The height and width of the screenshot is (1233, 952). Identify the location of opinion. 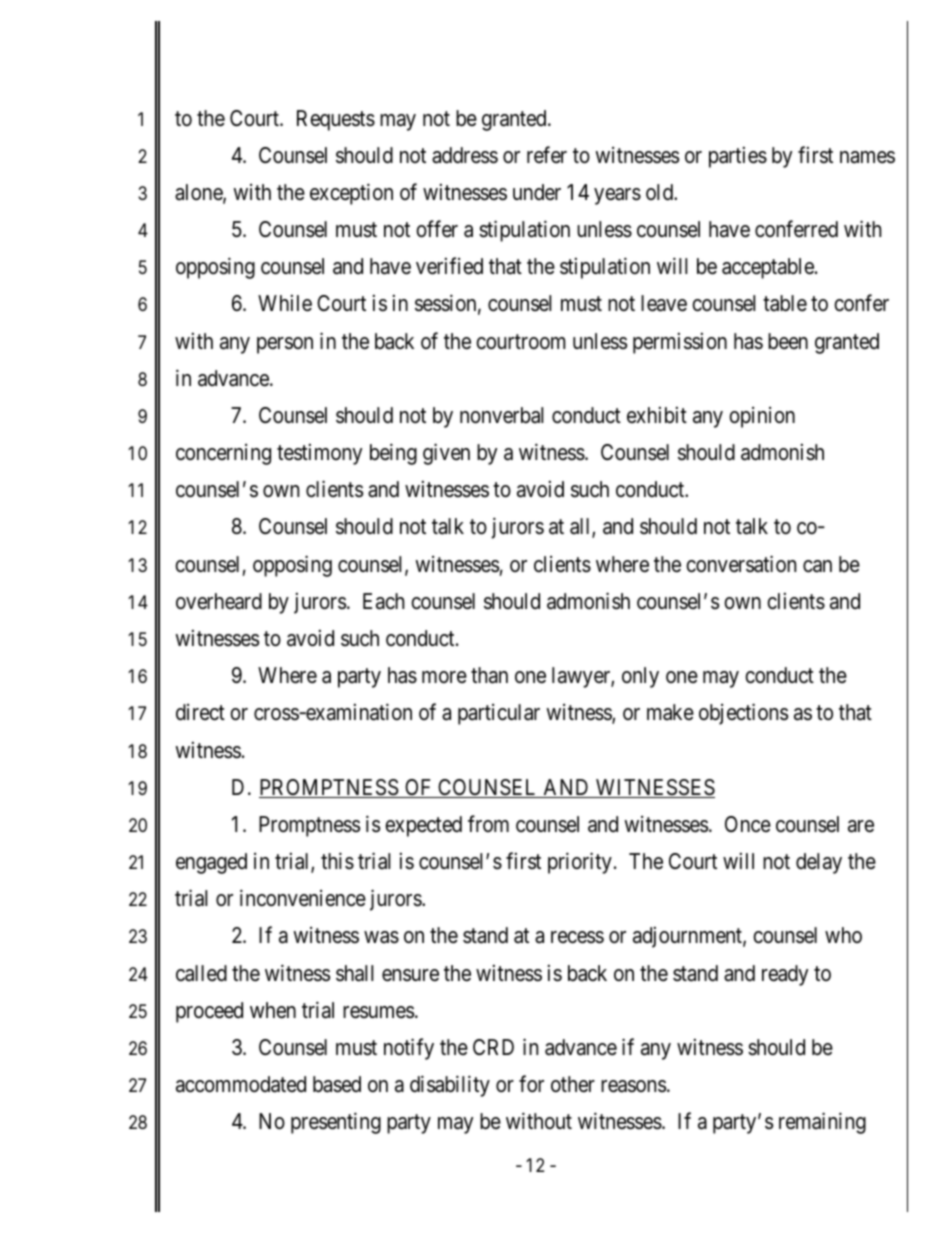
(762, 417).
